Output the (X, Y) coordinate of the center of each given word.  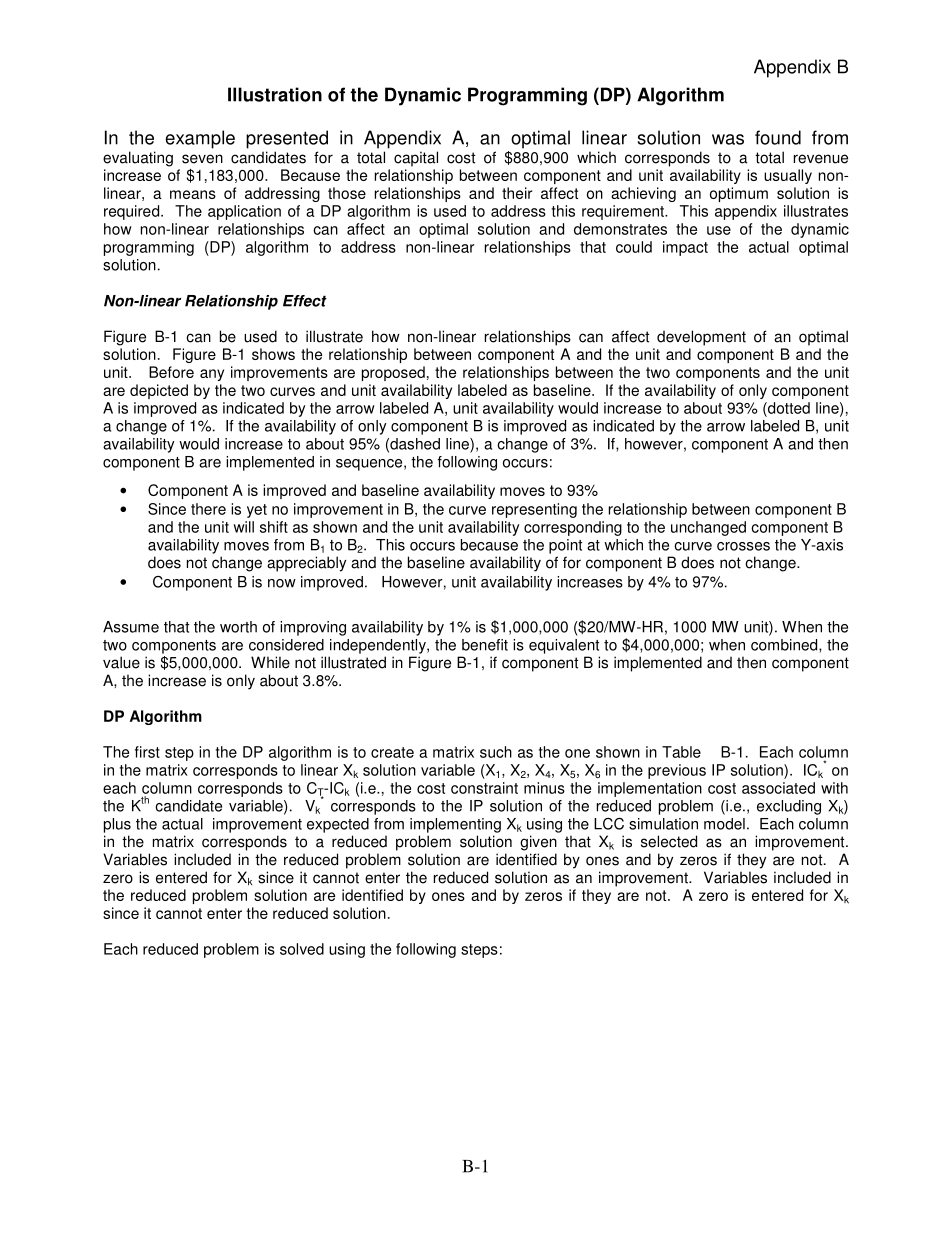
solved (302, 949)
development (701, 338)
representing (534, 510)
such (496, 752)
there (208, 509)
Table (681, 752)
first (147, 752)
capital (416, 159)
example (200, 139)
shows (273, 354)
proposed (393, 373)
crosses (743, 546)
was (728, 139)
